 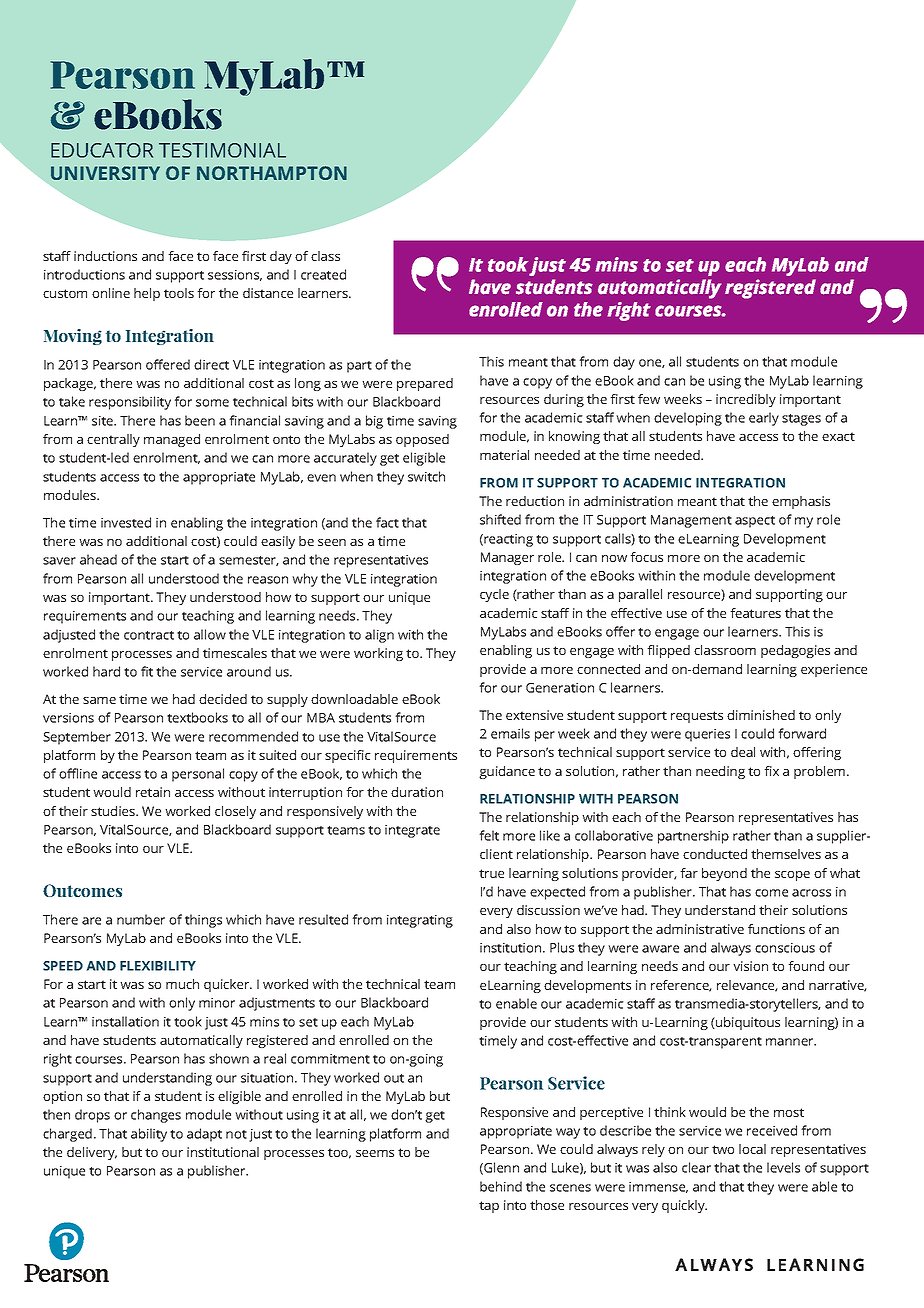 What do you see at coordinates (105, 173) in the screenshot?
I see `university` at bounding box center [105, 173].
